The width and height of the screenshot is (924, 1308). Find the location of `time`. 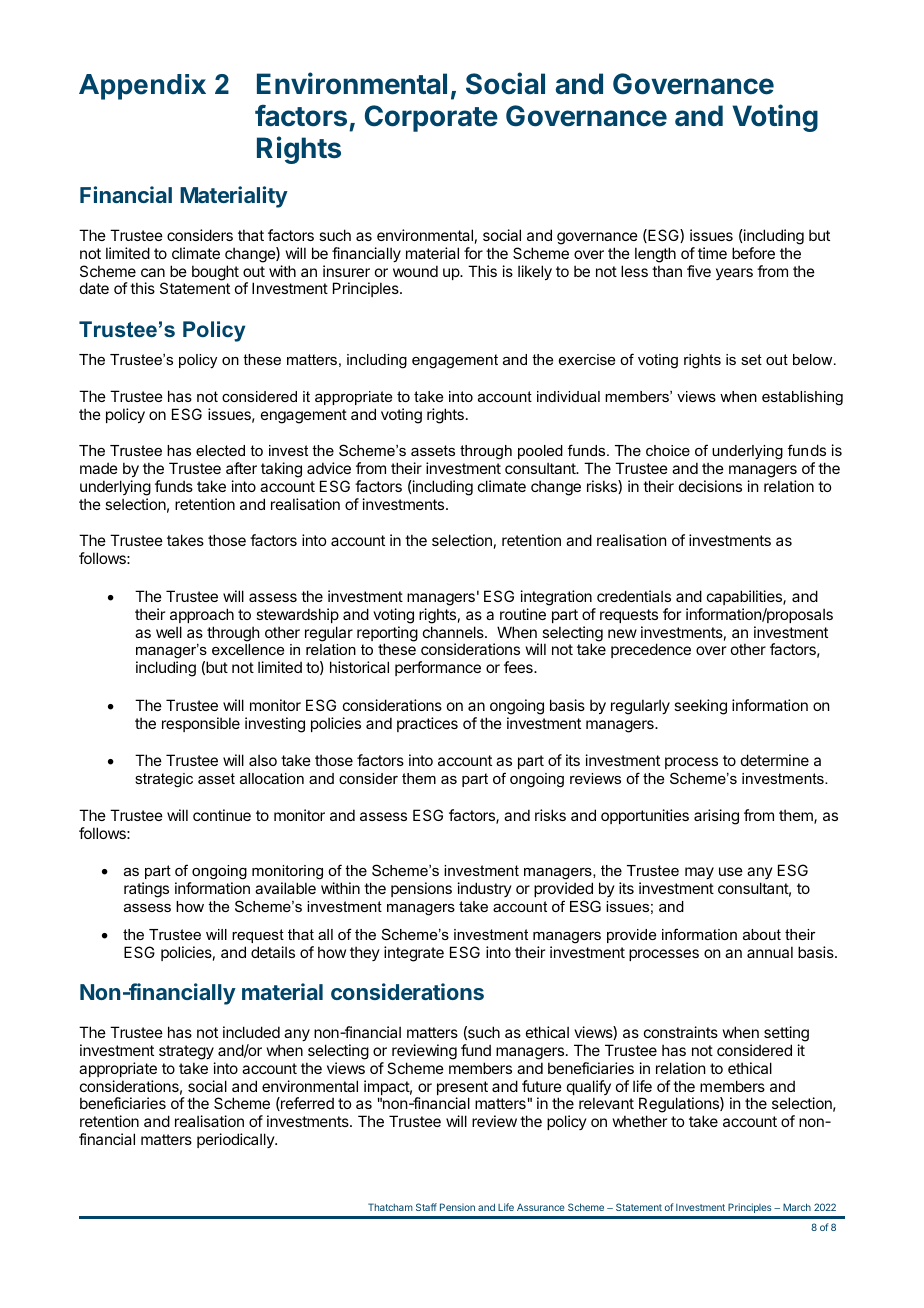

time is located at coordinates (712, 253).
